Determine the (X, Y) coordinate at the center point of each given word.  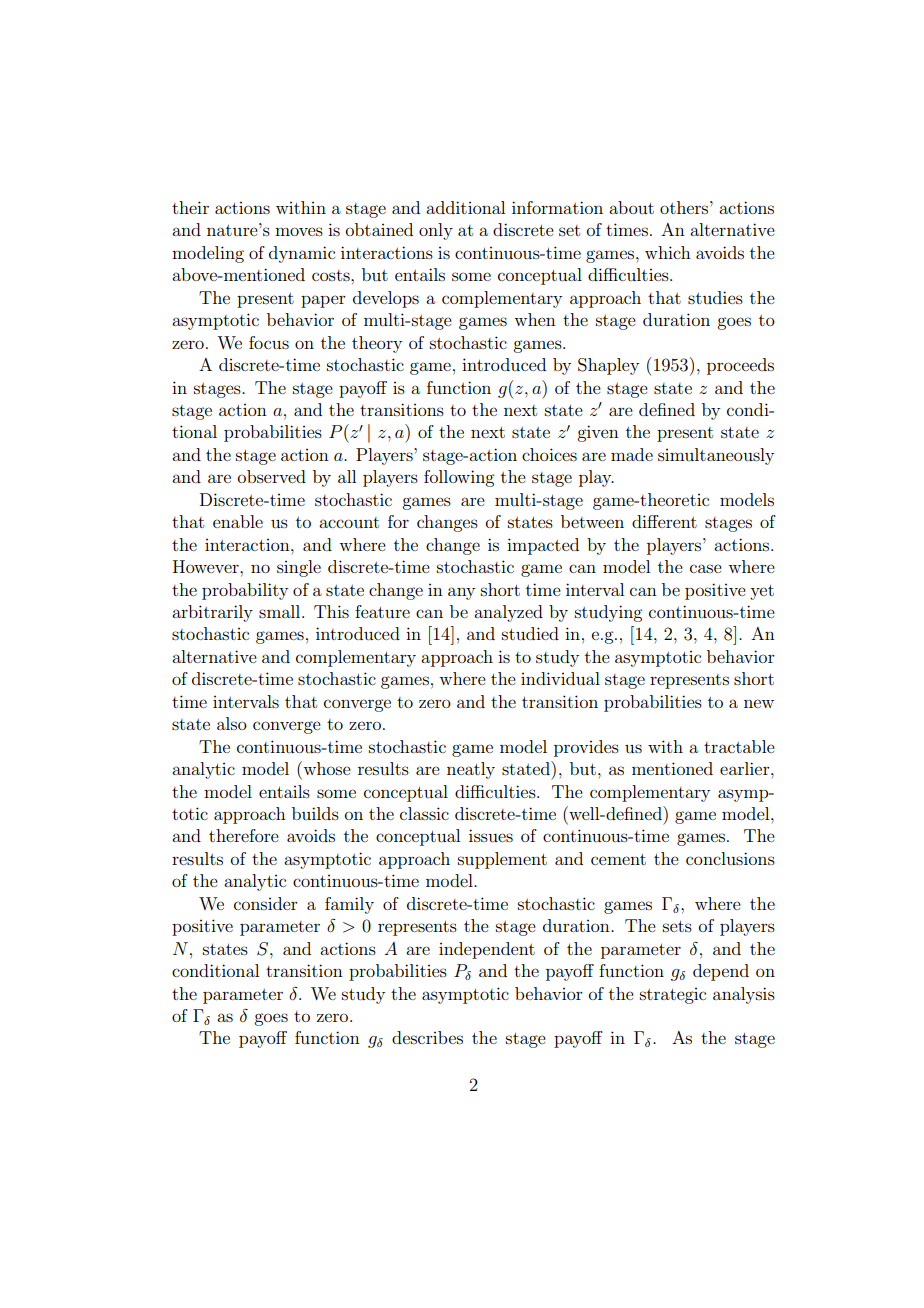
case (706, 568)
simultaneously (716, 456)
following (459, 478)
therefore (244, 835)
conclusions (730, 858)
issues (491, 835)
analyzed (508, 613)
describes (427, 1037)
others (685, 207)
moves (299, 231)
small (281, 611)
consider (266, 903)
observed (272, 476)
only (436, 231)
